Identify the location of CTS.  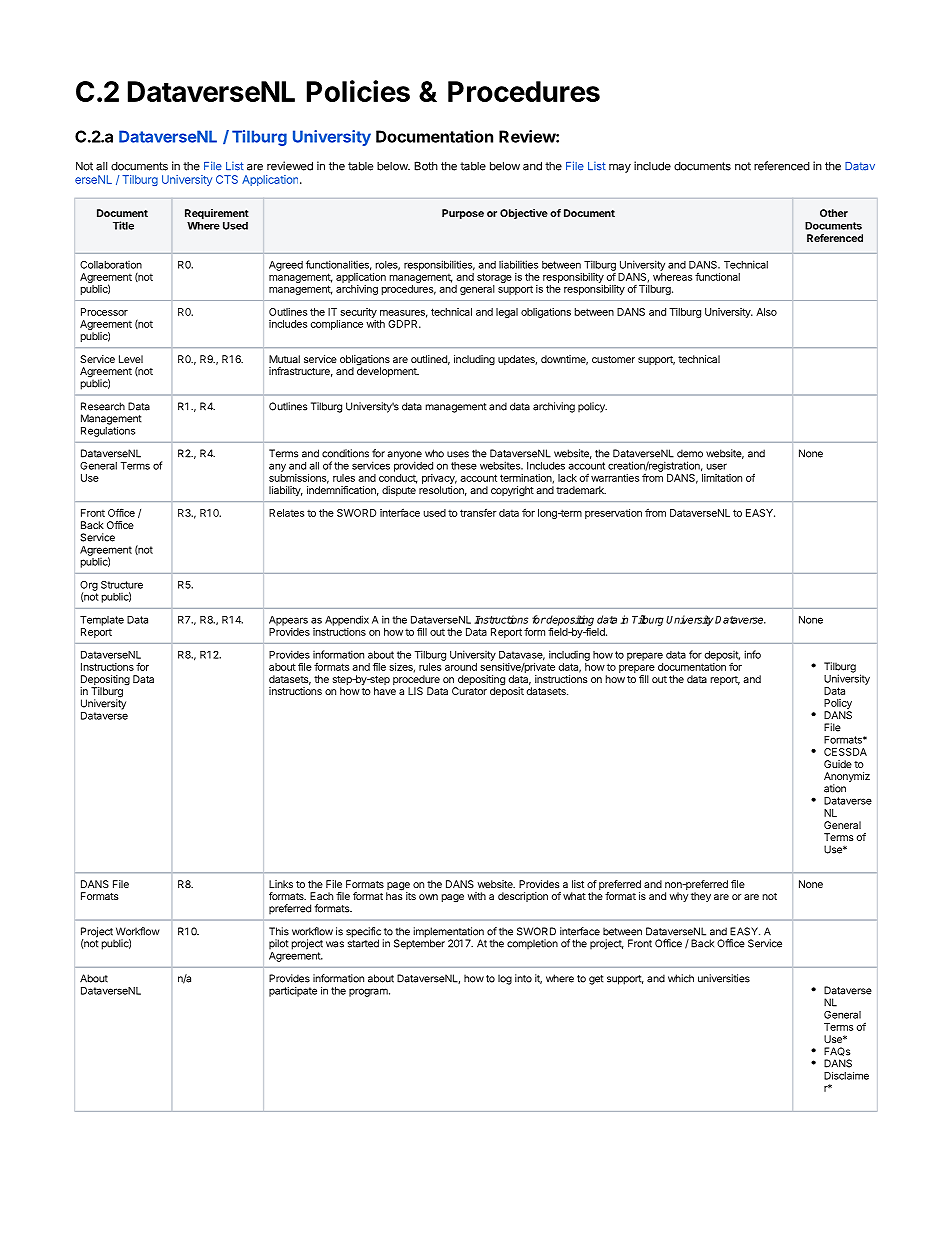
(227, 179).
